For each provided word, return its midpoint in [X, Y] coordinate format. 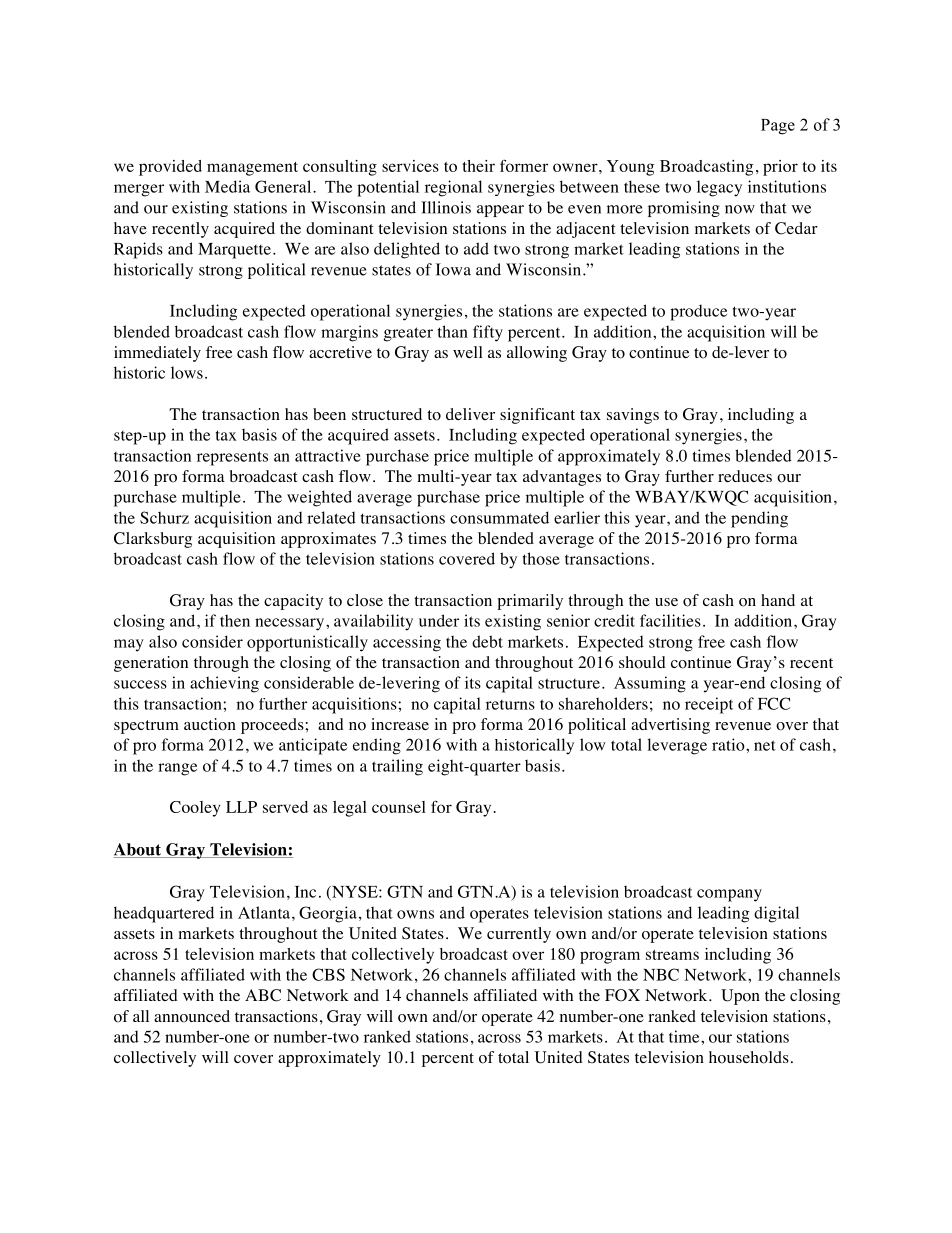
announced [192, 1016]
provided [170, 168]
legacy [719, 188]
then [235, 621]
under [439, 620]
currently [519, 935]
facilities [670, 620]
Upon [740, 997]
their [478, 166]
